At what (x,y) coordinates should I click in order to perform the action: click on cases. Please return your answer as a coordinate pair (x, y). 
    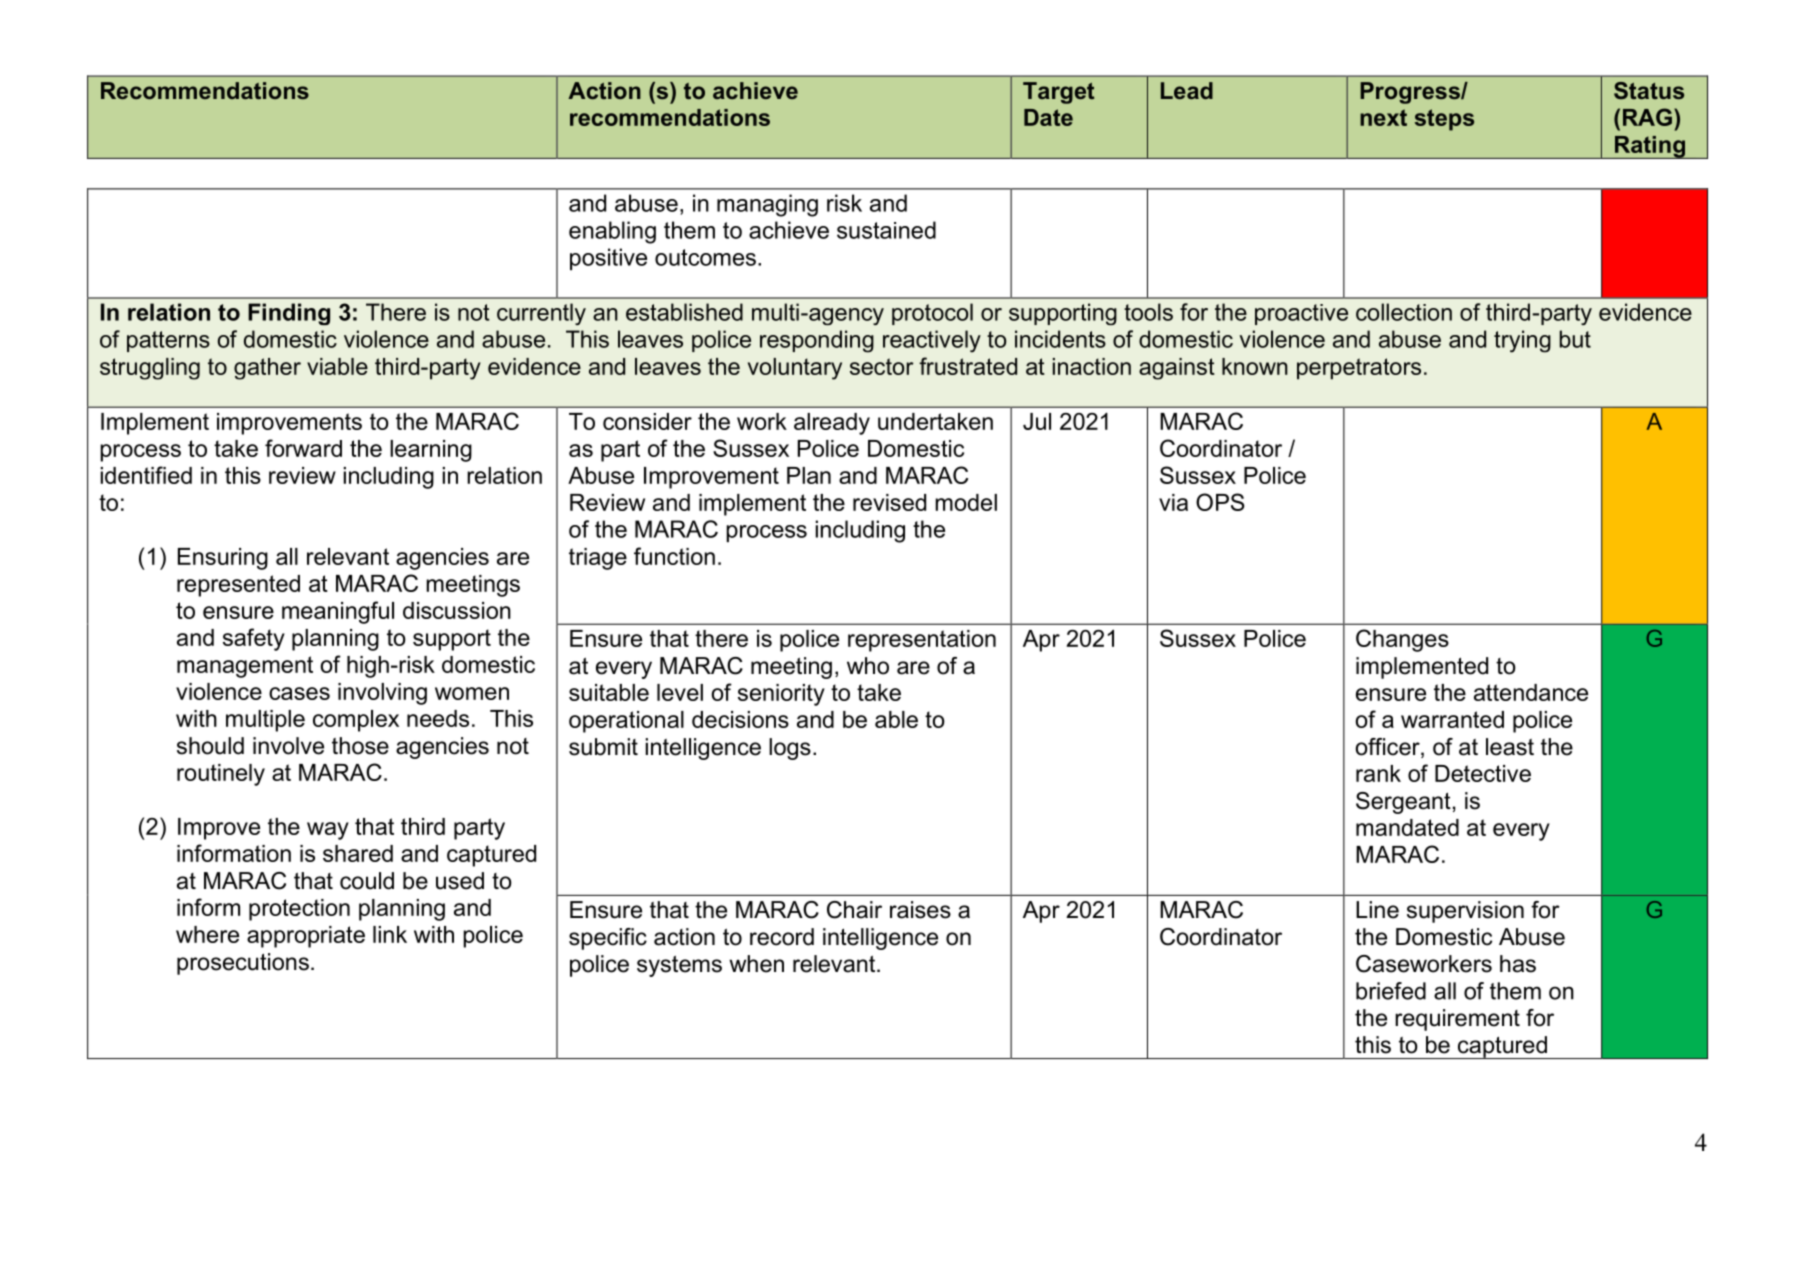
    Looking at the image, I should click on (299, 693).
